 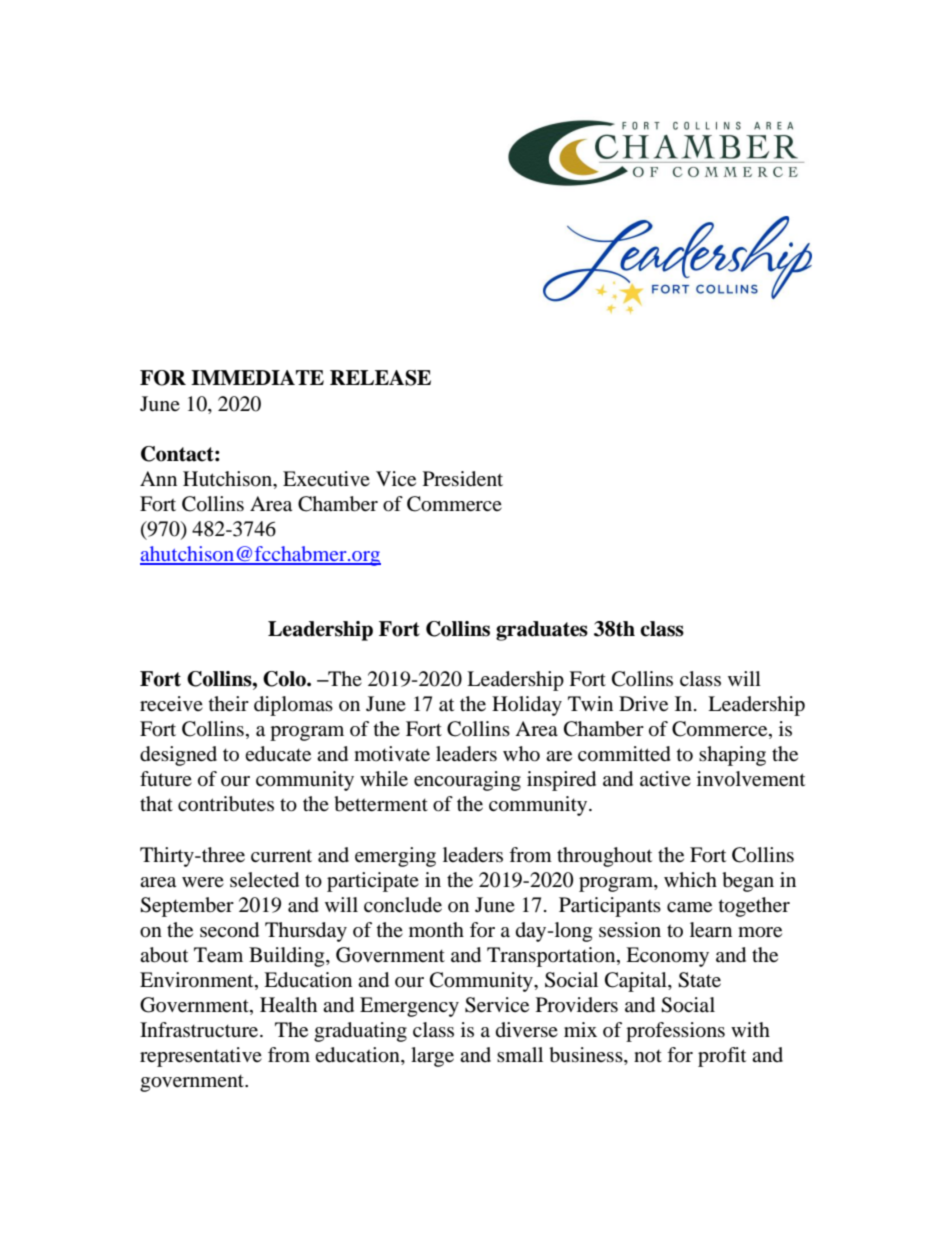 What do you see at coordinates (690, 879) in the image?
I see `which` at bounding box center [690, 879].
